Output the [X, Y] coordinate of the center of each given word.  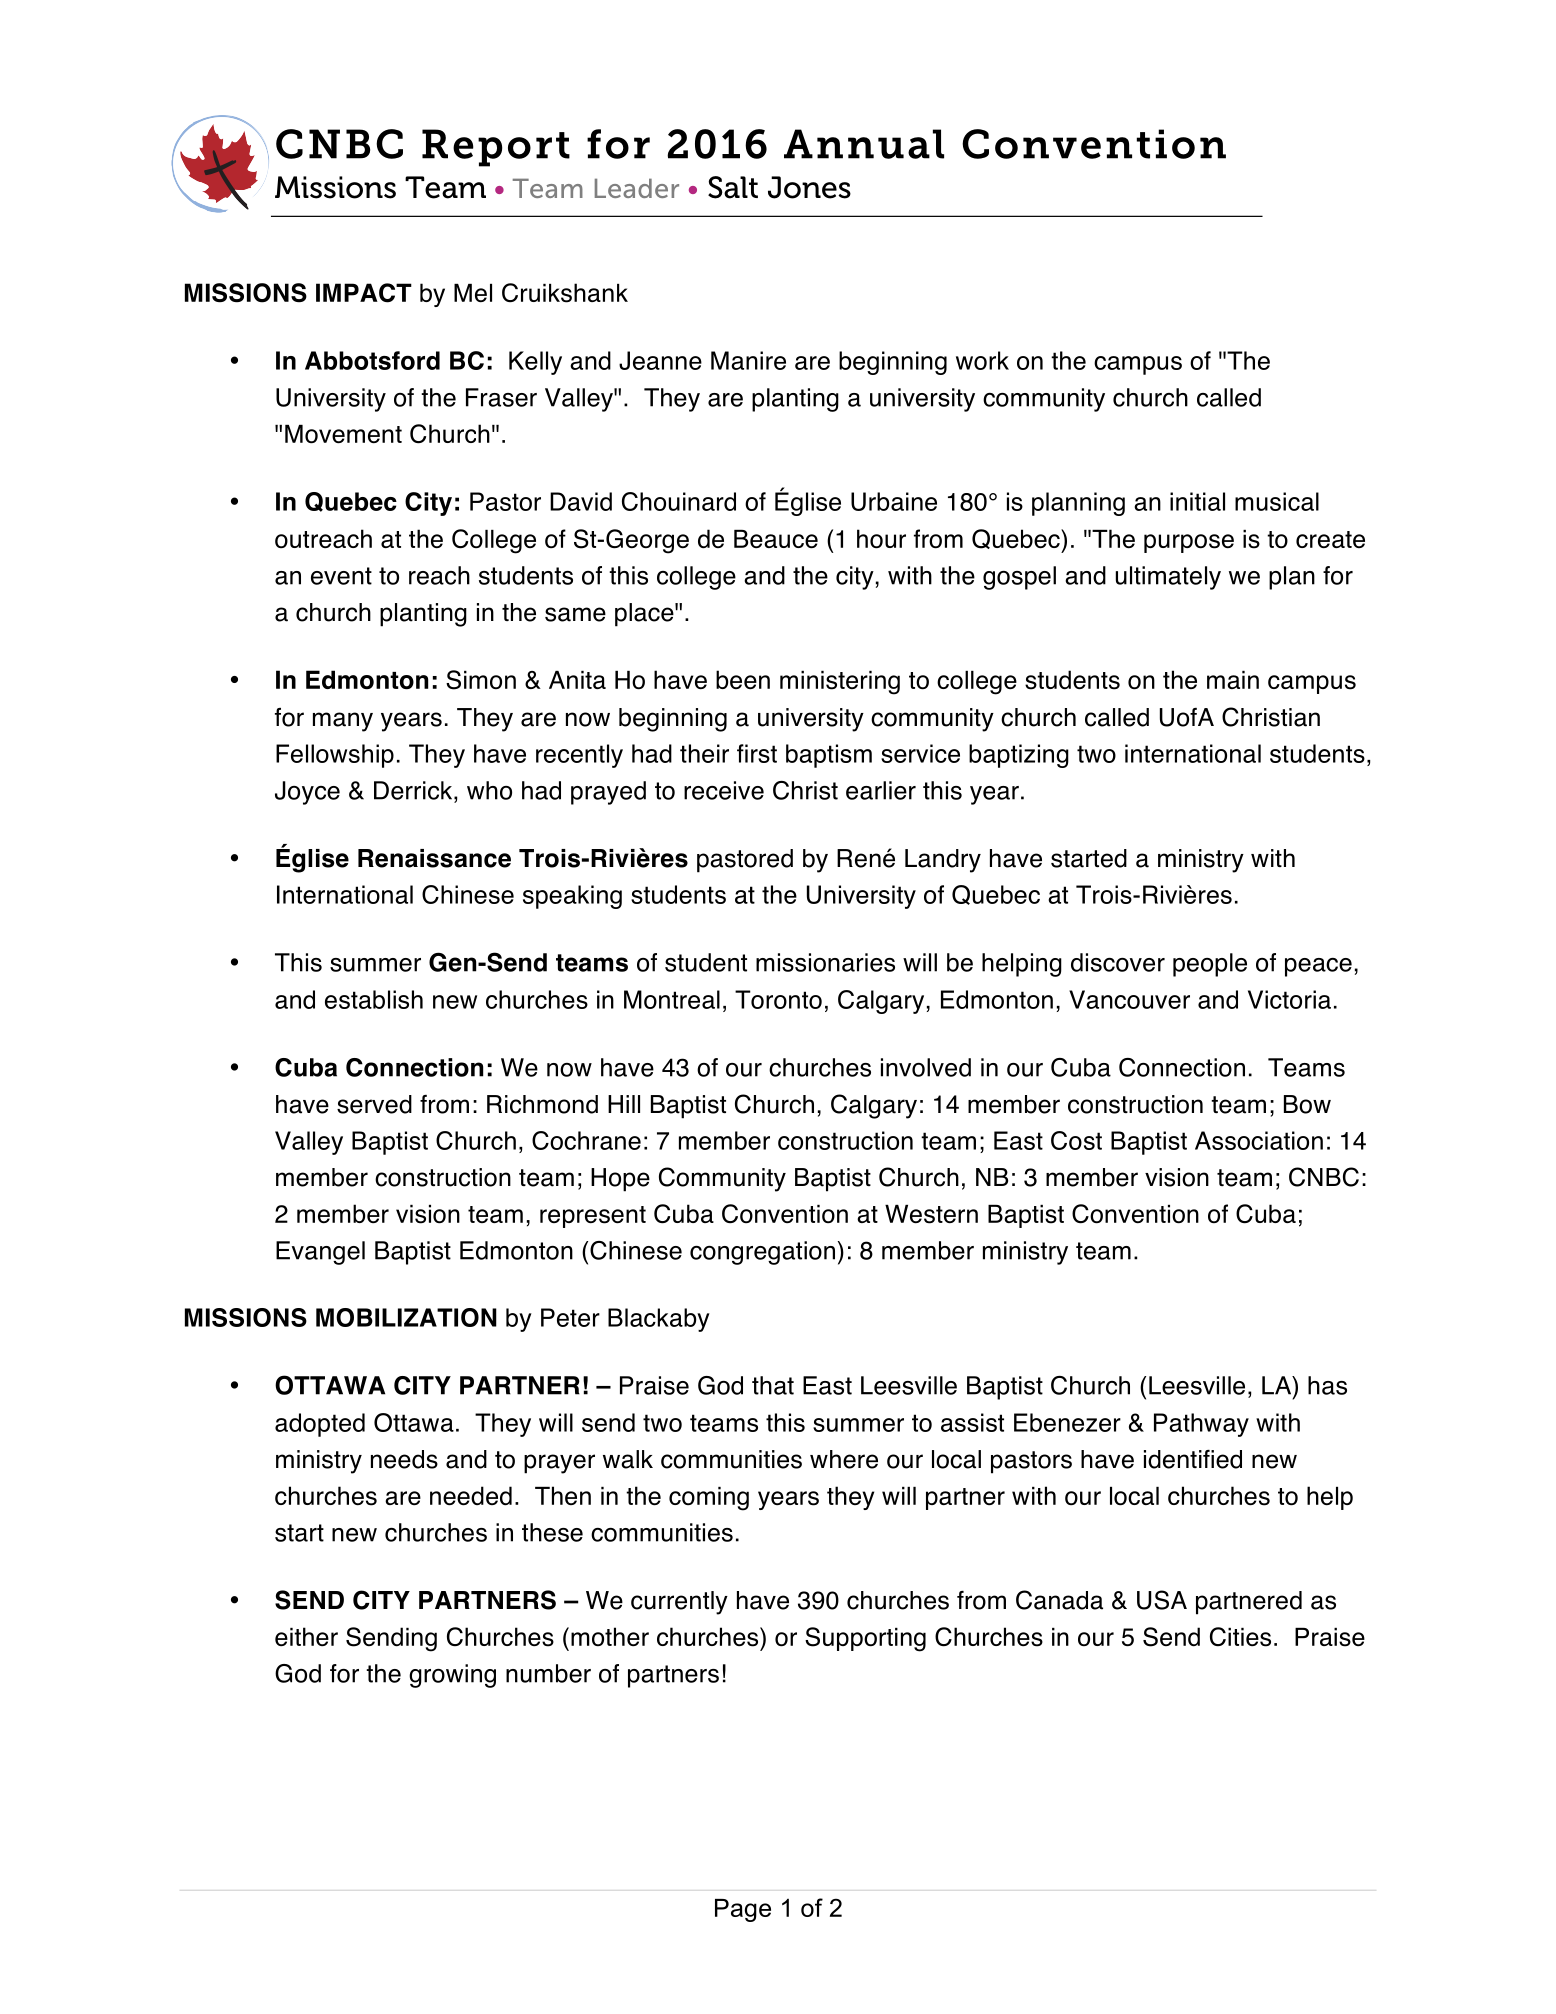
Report [496, 148]
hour [881, 539]
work [982, 360]
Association [1259, 1140]
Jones [809, 187]
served [374, 1104]
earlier [881, 790]
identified [1193, 1459]
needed [471, 1496]
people [1210, 965]
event [341, 576]
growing [452, 1676]
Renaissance [434, 858]
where [844, 1459]
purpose [1189, 543]
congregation [762, 1253]
